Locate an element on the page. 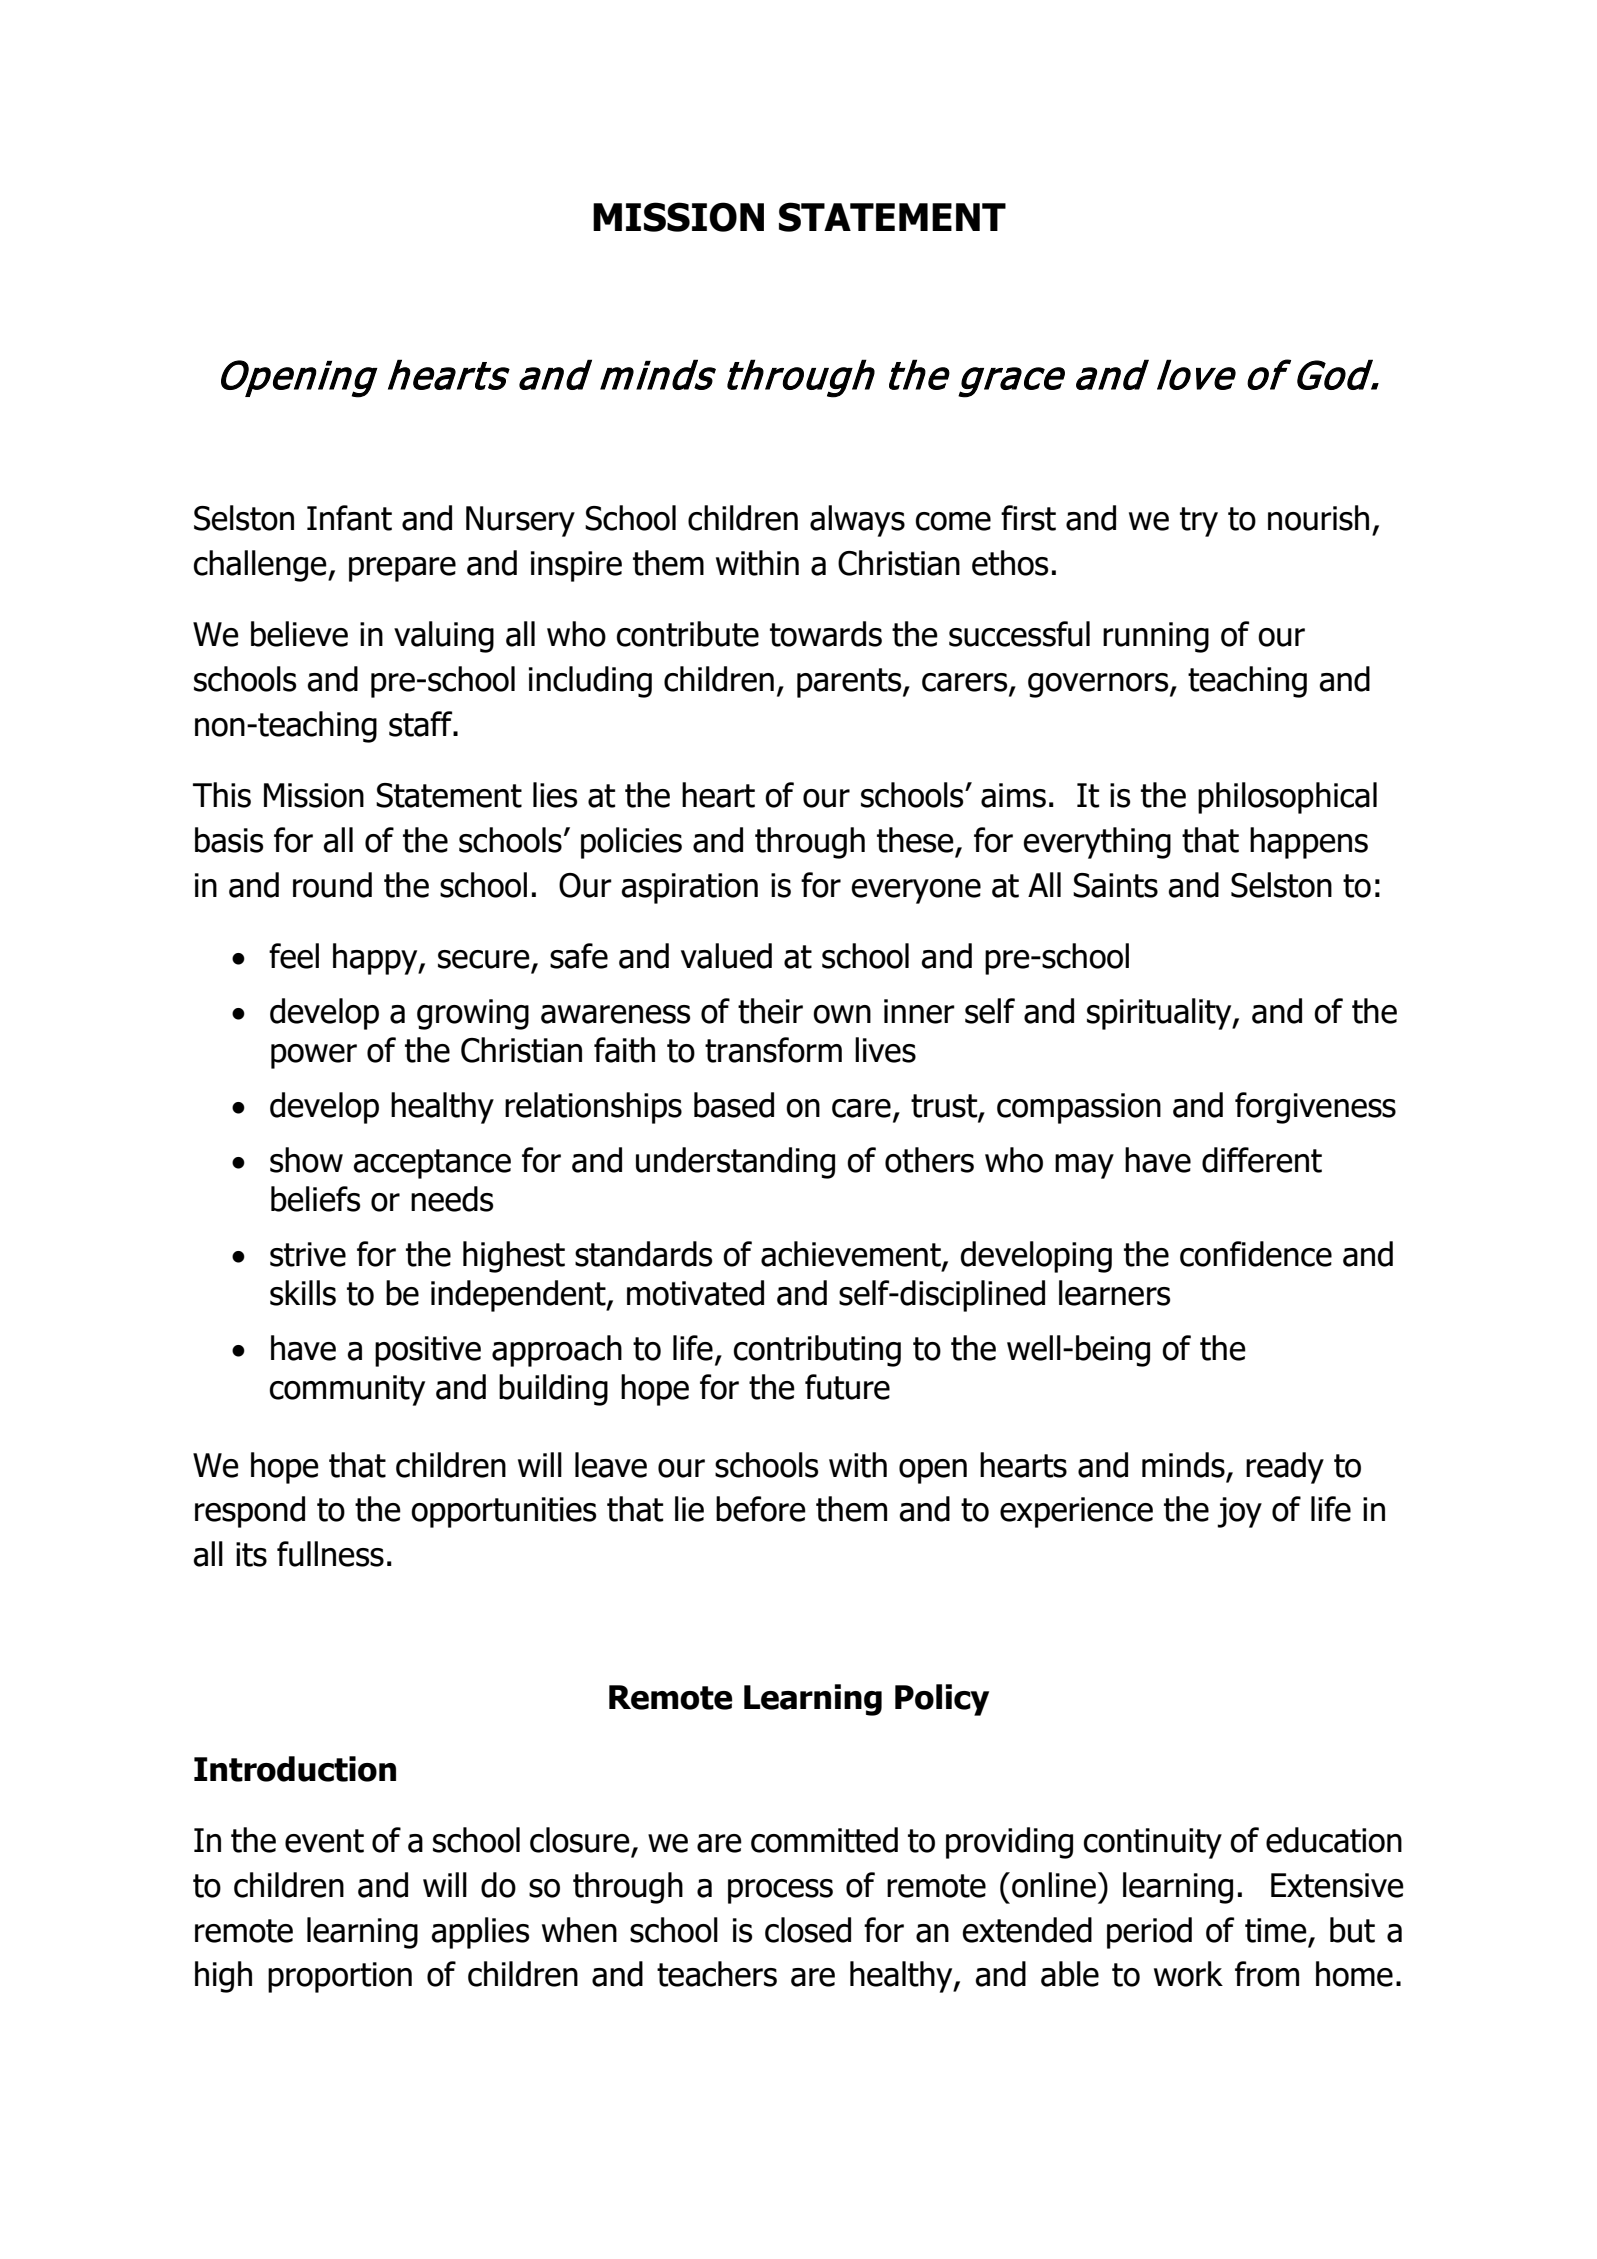 This image has height=2259, width=1597. power is located at coordinates (314, 1056).
